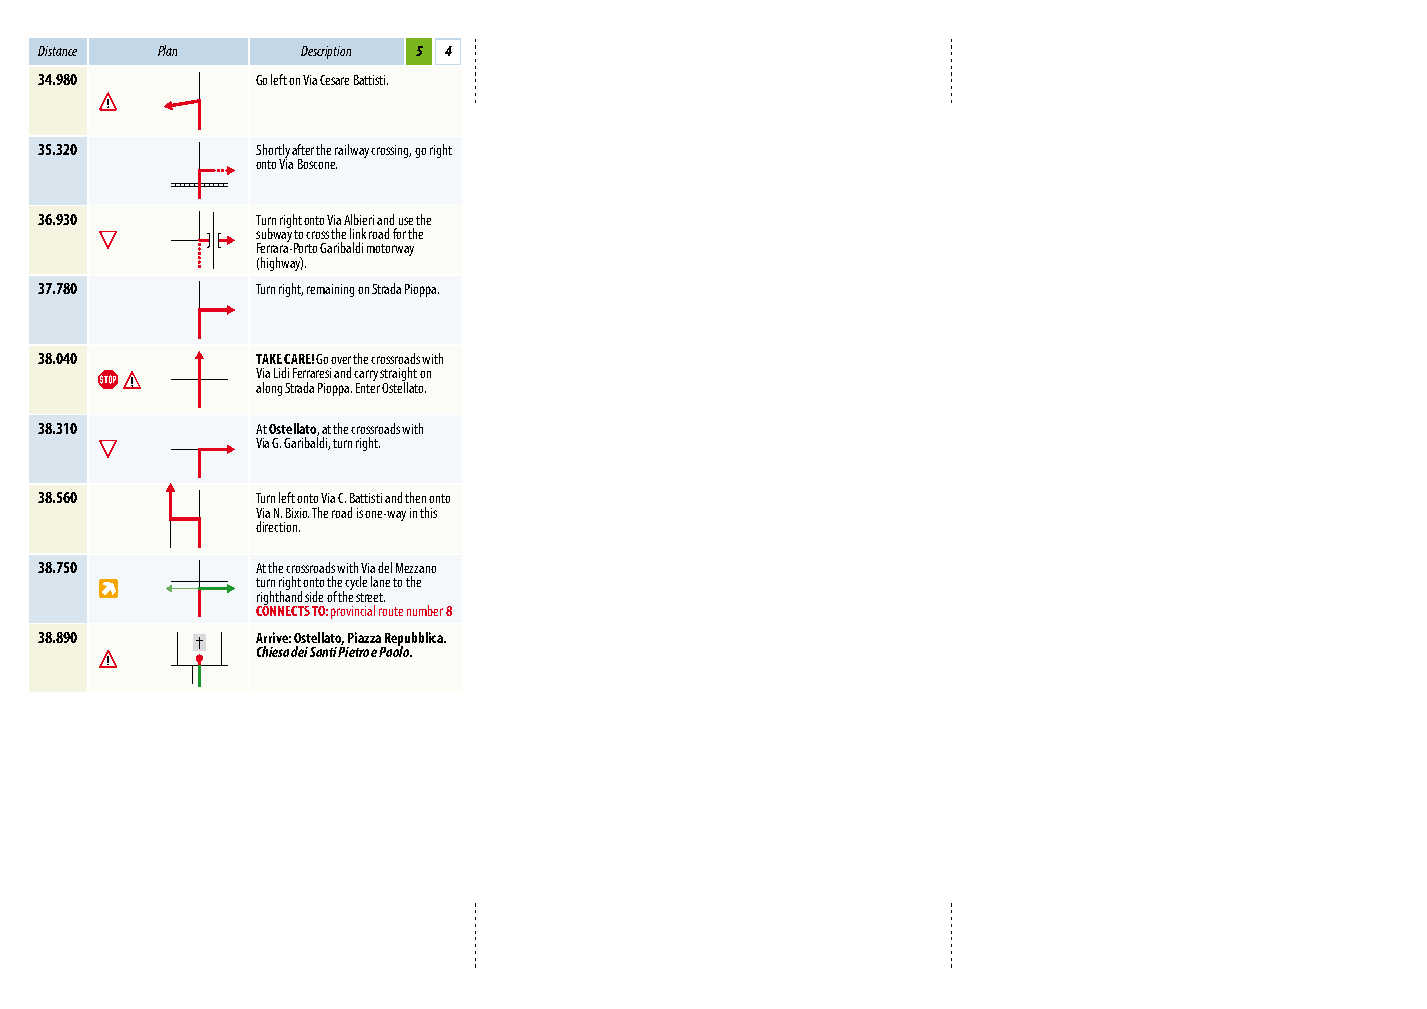 The width and height of the screenshot is (1427, 1009). Describe the element at coordinates (334, 80) in the screenshot. I see `Cesare` at that location.
